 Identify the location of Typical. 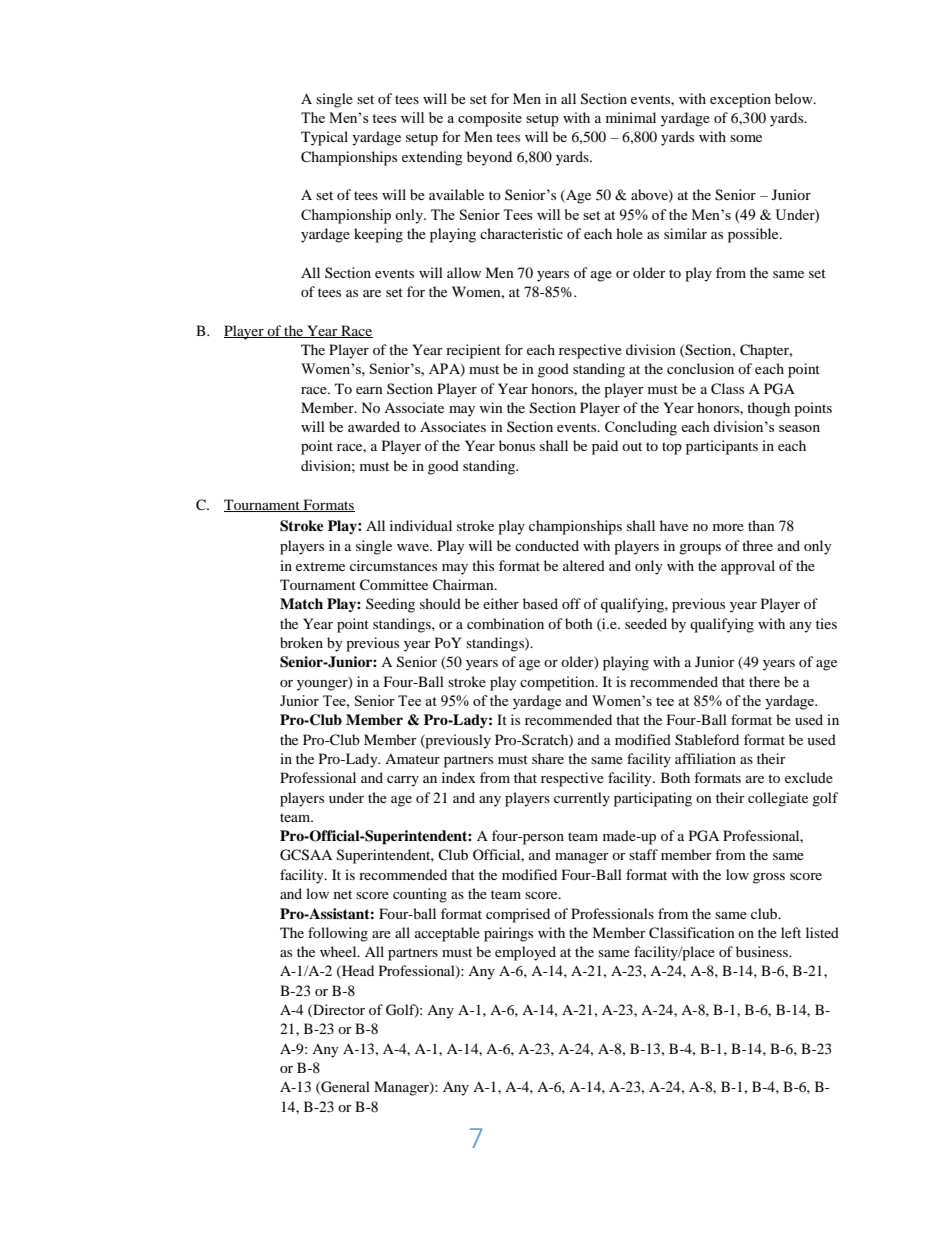
(324, 138).
